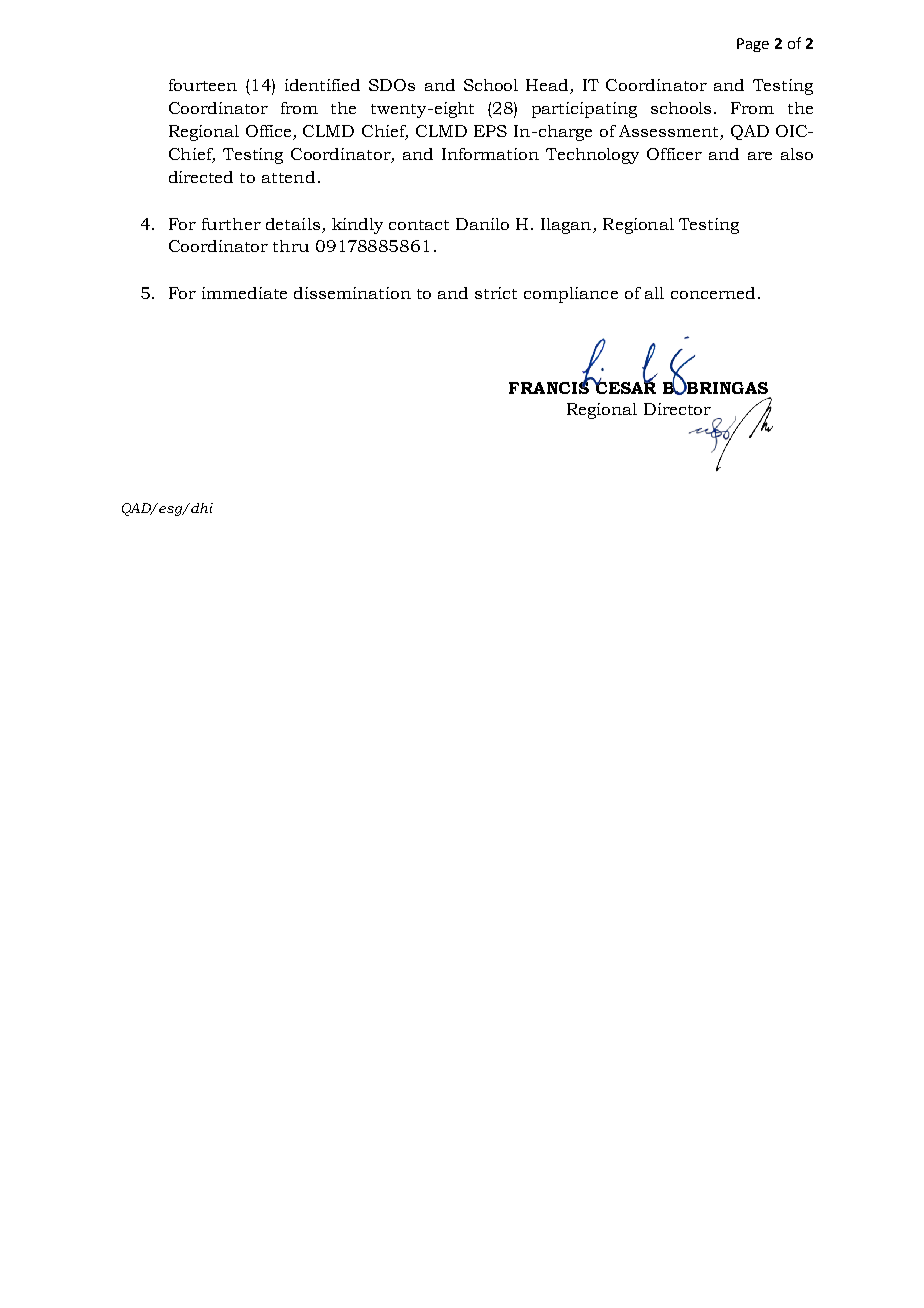 The width and height of the screenshot is (924, 1308). What do you see at coordinates (244, 293) in the screenshot?
I see `immediate` at bounding box center [244, 293].
